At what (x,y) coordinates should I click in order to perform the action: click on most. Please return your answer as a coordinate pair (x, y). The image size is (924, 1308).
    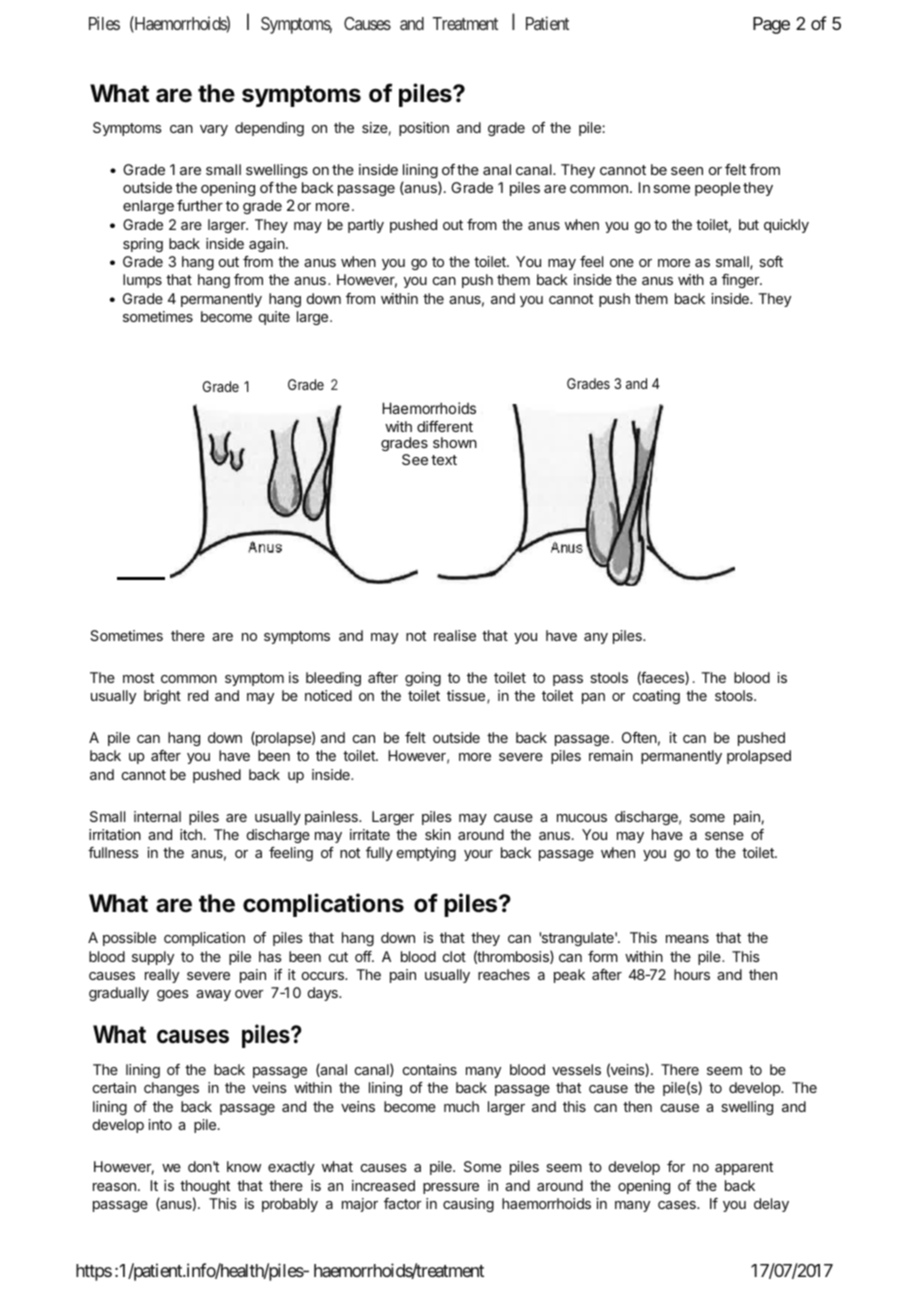
    Looking at the image, I should click on (138, 678).
